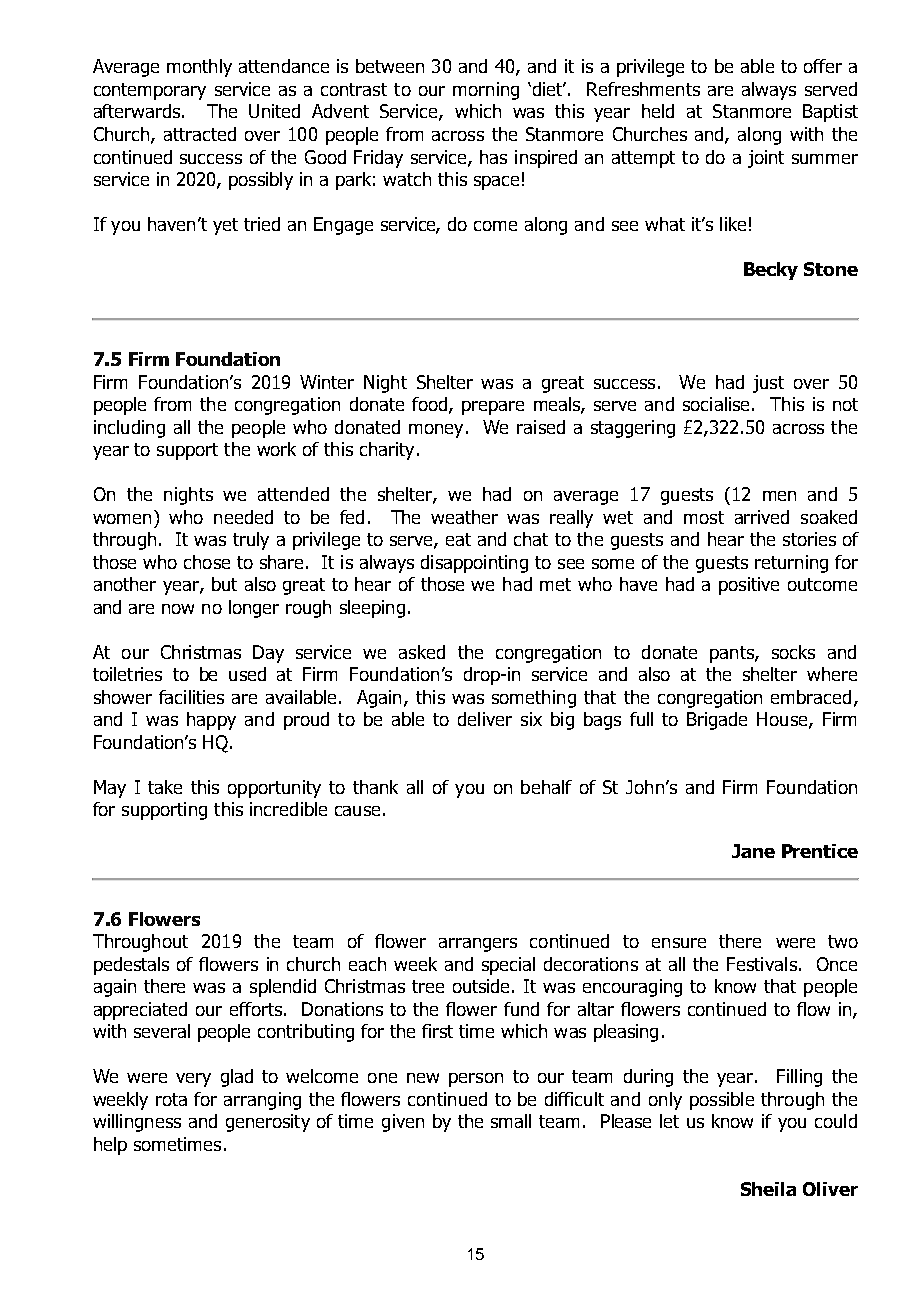  Describe the element at coordinates (486, 91) in the page. I see `morning` at that location.
